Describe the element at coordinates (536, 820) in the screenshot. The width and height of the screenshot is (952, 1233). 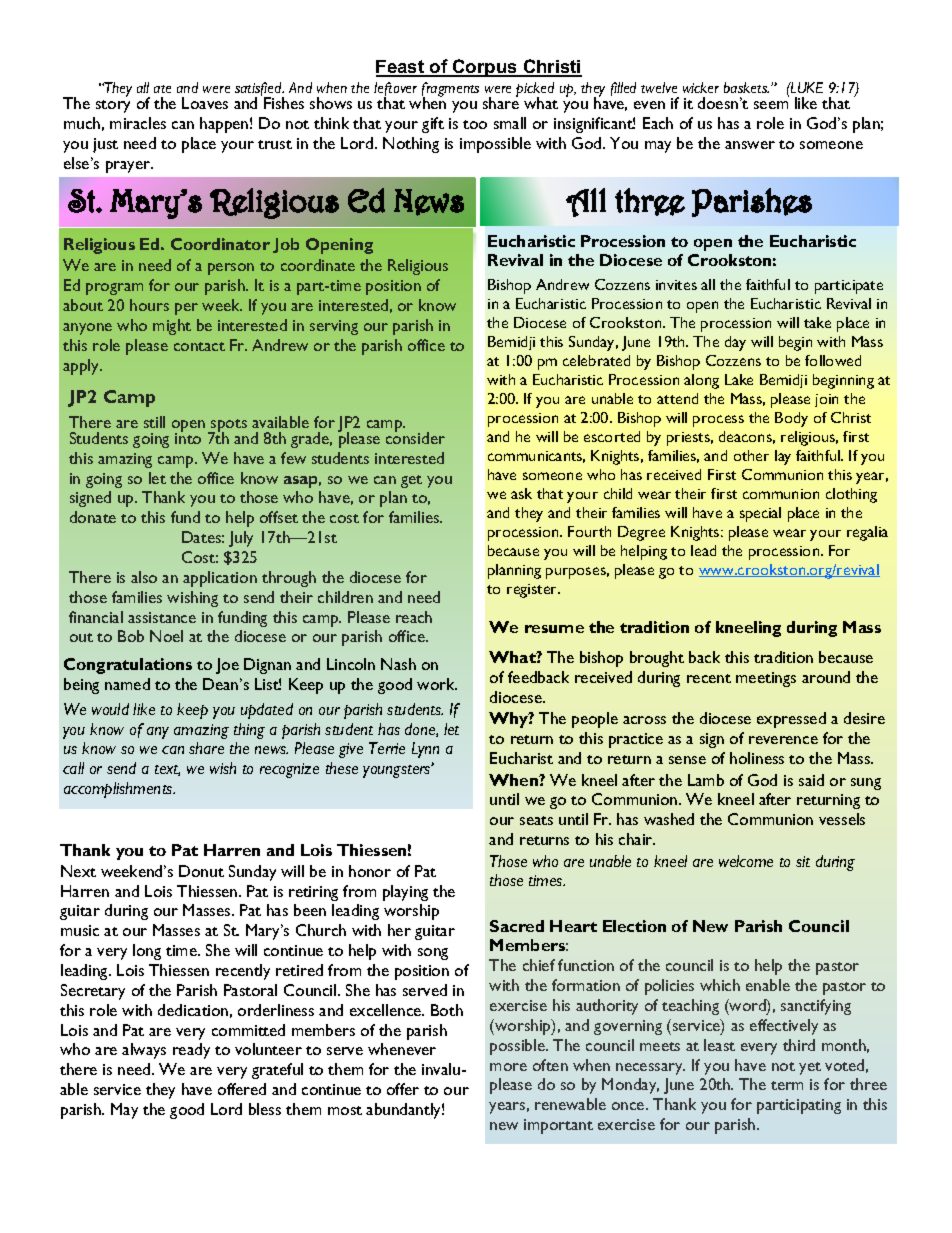
I see `seats` at that location.
